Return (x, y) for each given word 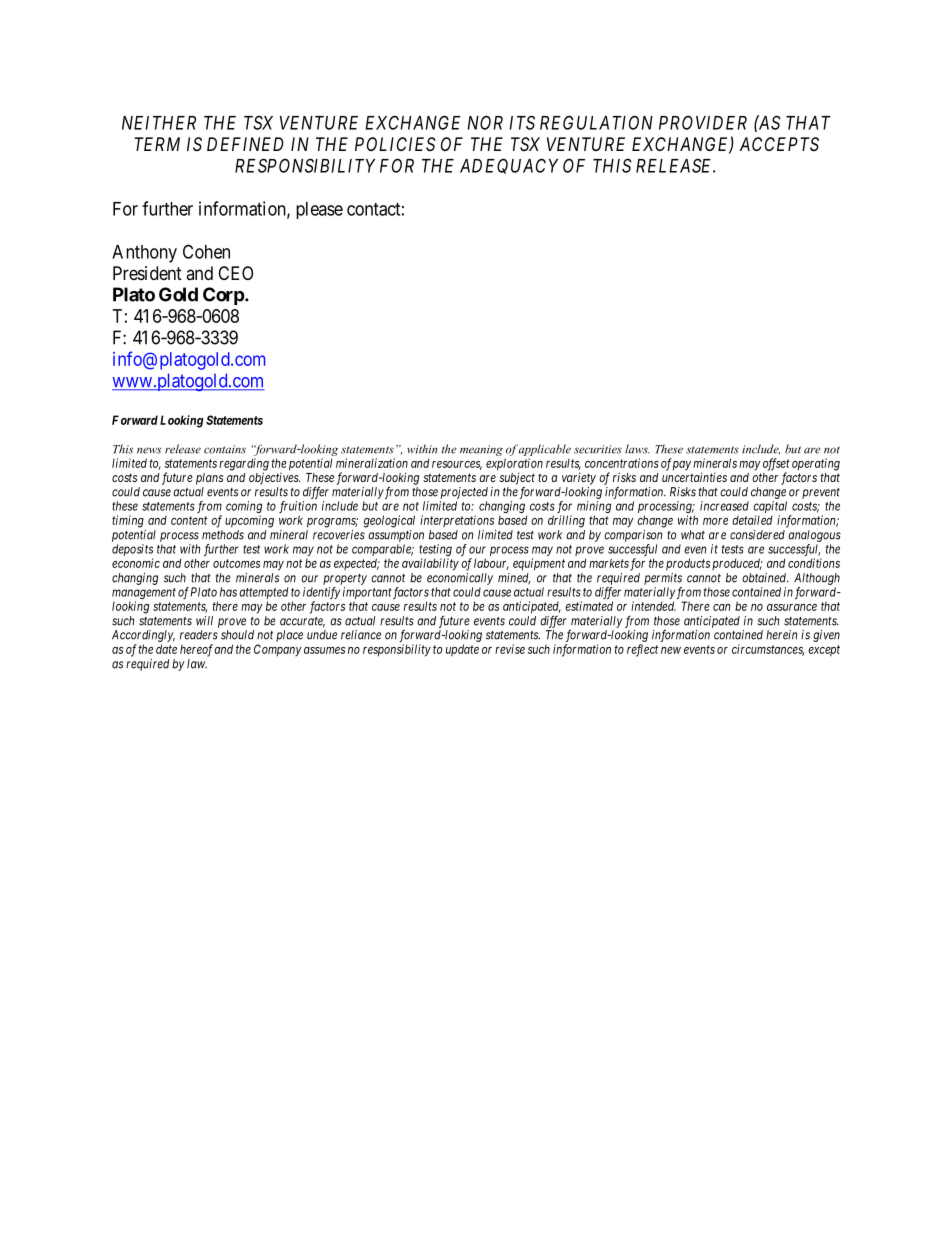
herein (781, 635)
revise (510, 649)
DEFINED (245, 144)
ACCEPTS (779, 144)
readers (199, 635)
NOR (485, 122)
